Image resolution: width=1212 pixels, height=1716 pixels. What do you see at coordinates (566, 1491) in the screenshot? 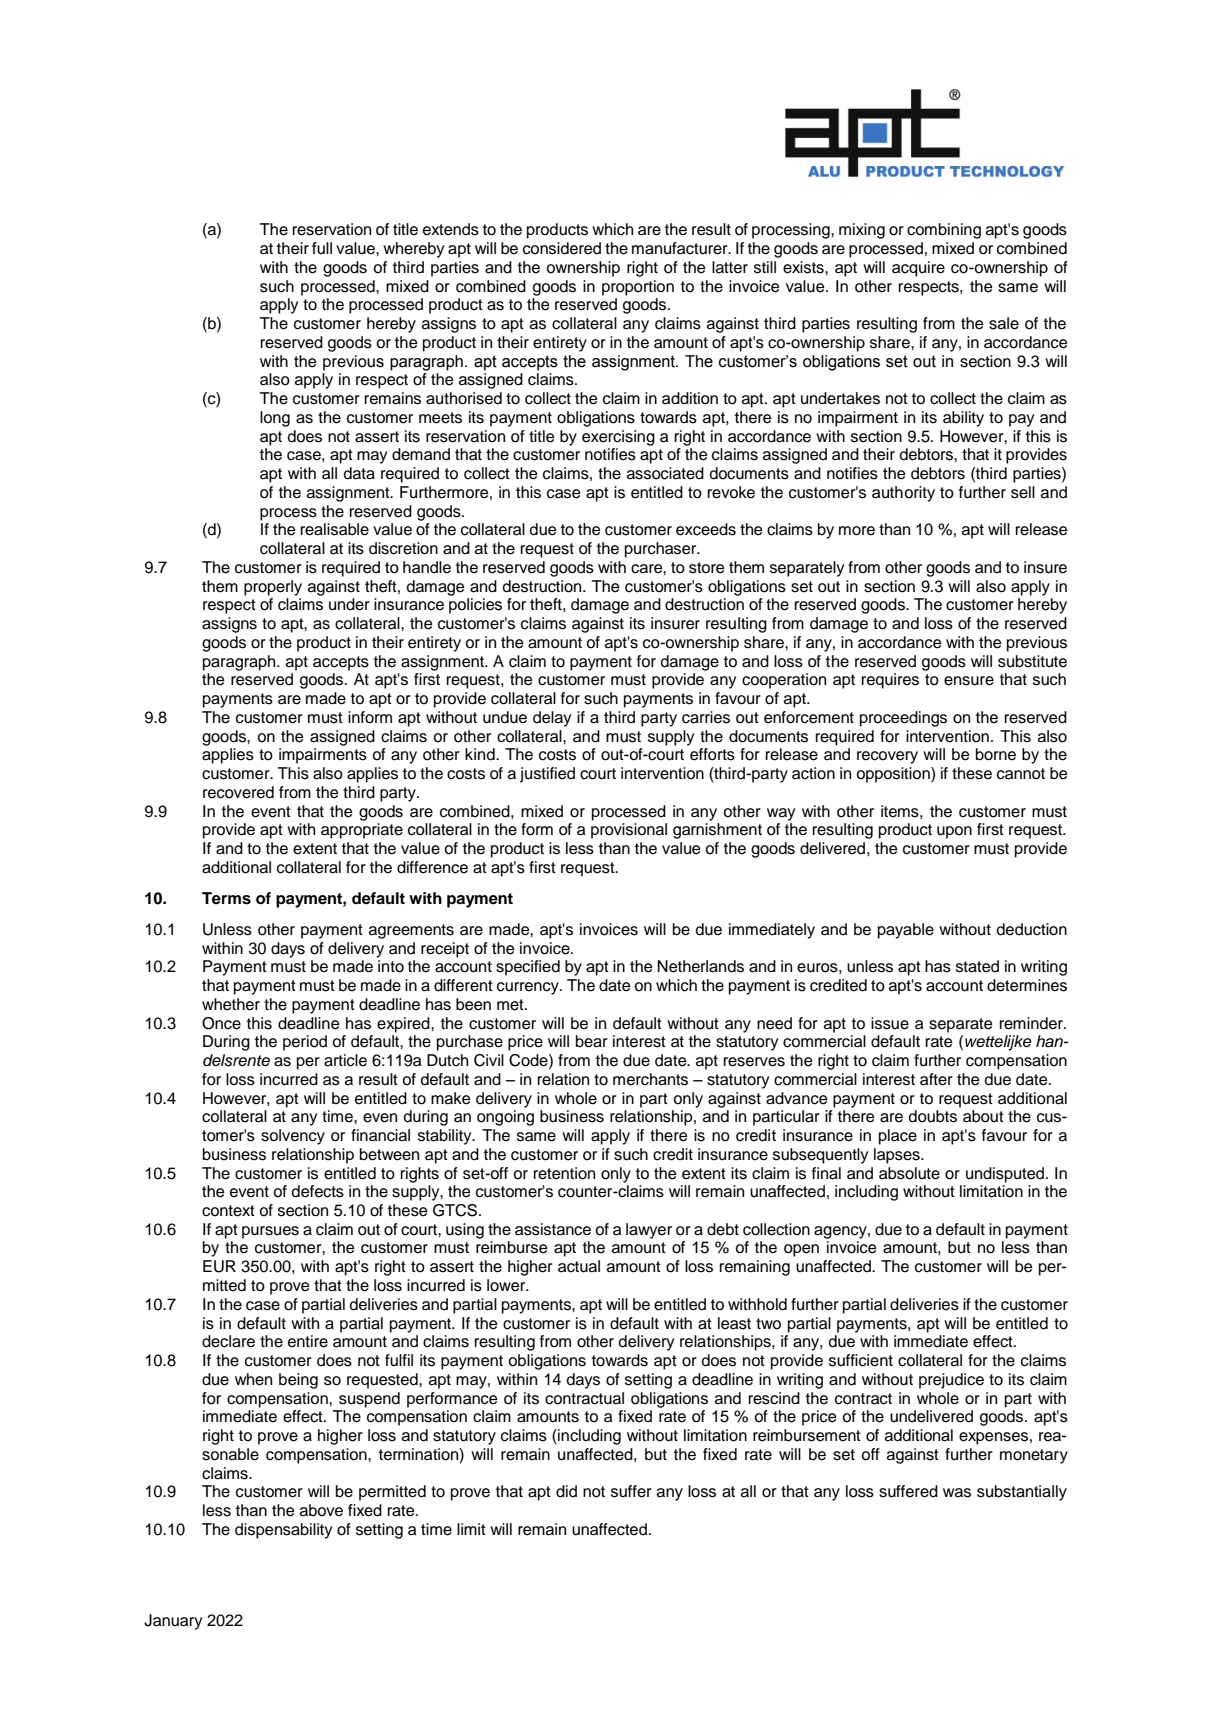
I see `did` at bounding box center [566, 1491].
